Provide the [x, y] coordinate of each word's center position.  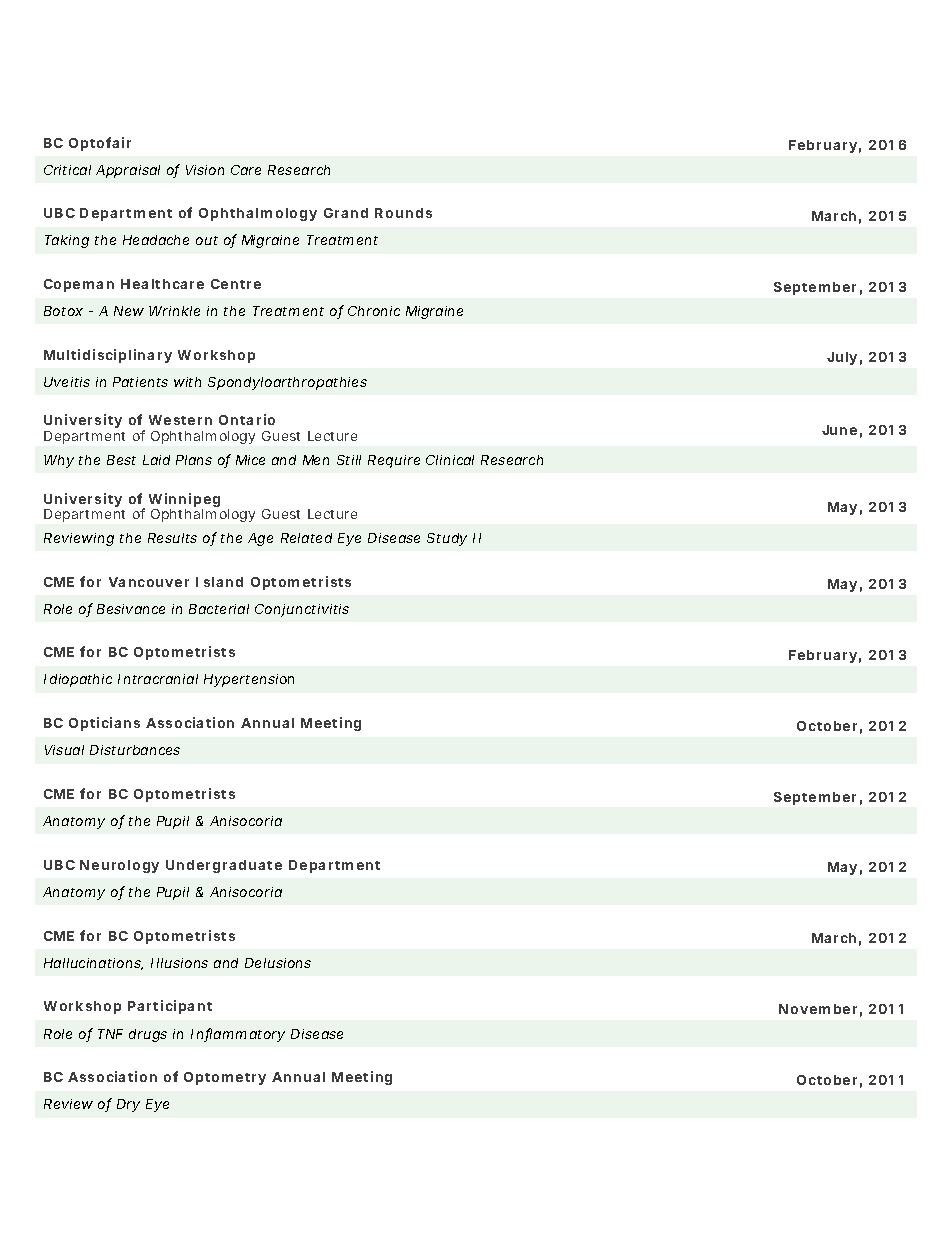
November [818, 1009]
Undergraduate [224, 866]
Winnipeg [184, 501]
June [839, 430]
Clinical [450, 460]
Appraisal [128, 171]
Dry [128, 1105]
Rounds [403, 213]
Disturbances [135, 750]
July [842, 358]
